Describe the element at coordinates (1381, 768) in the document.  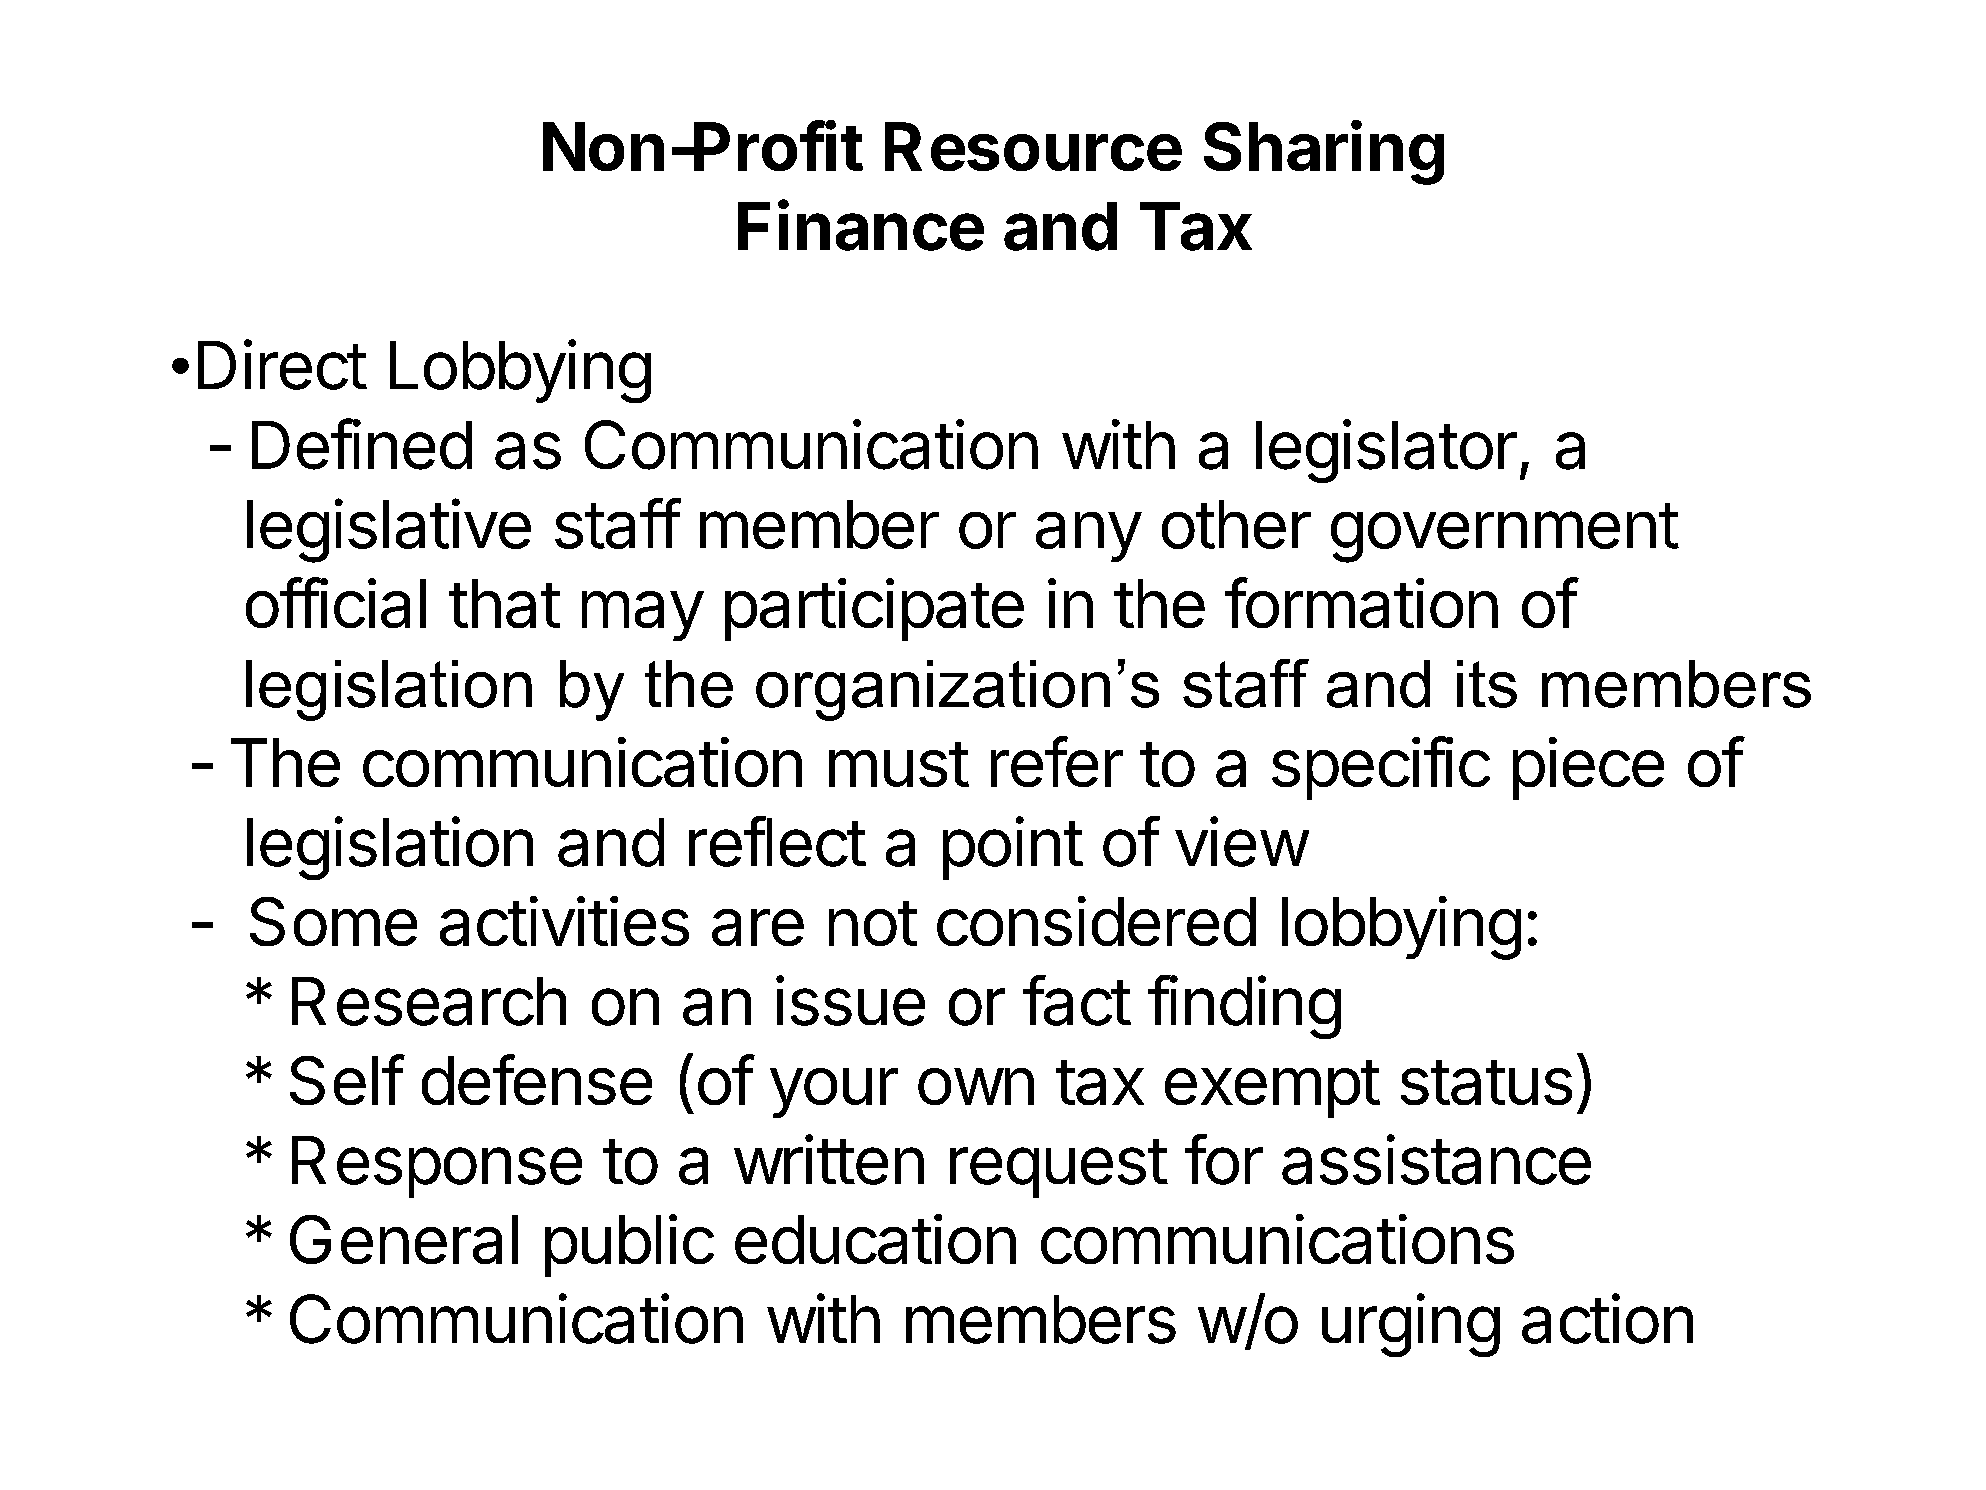
I see `specific` at that location.
